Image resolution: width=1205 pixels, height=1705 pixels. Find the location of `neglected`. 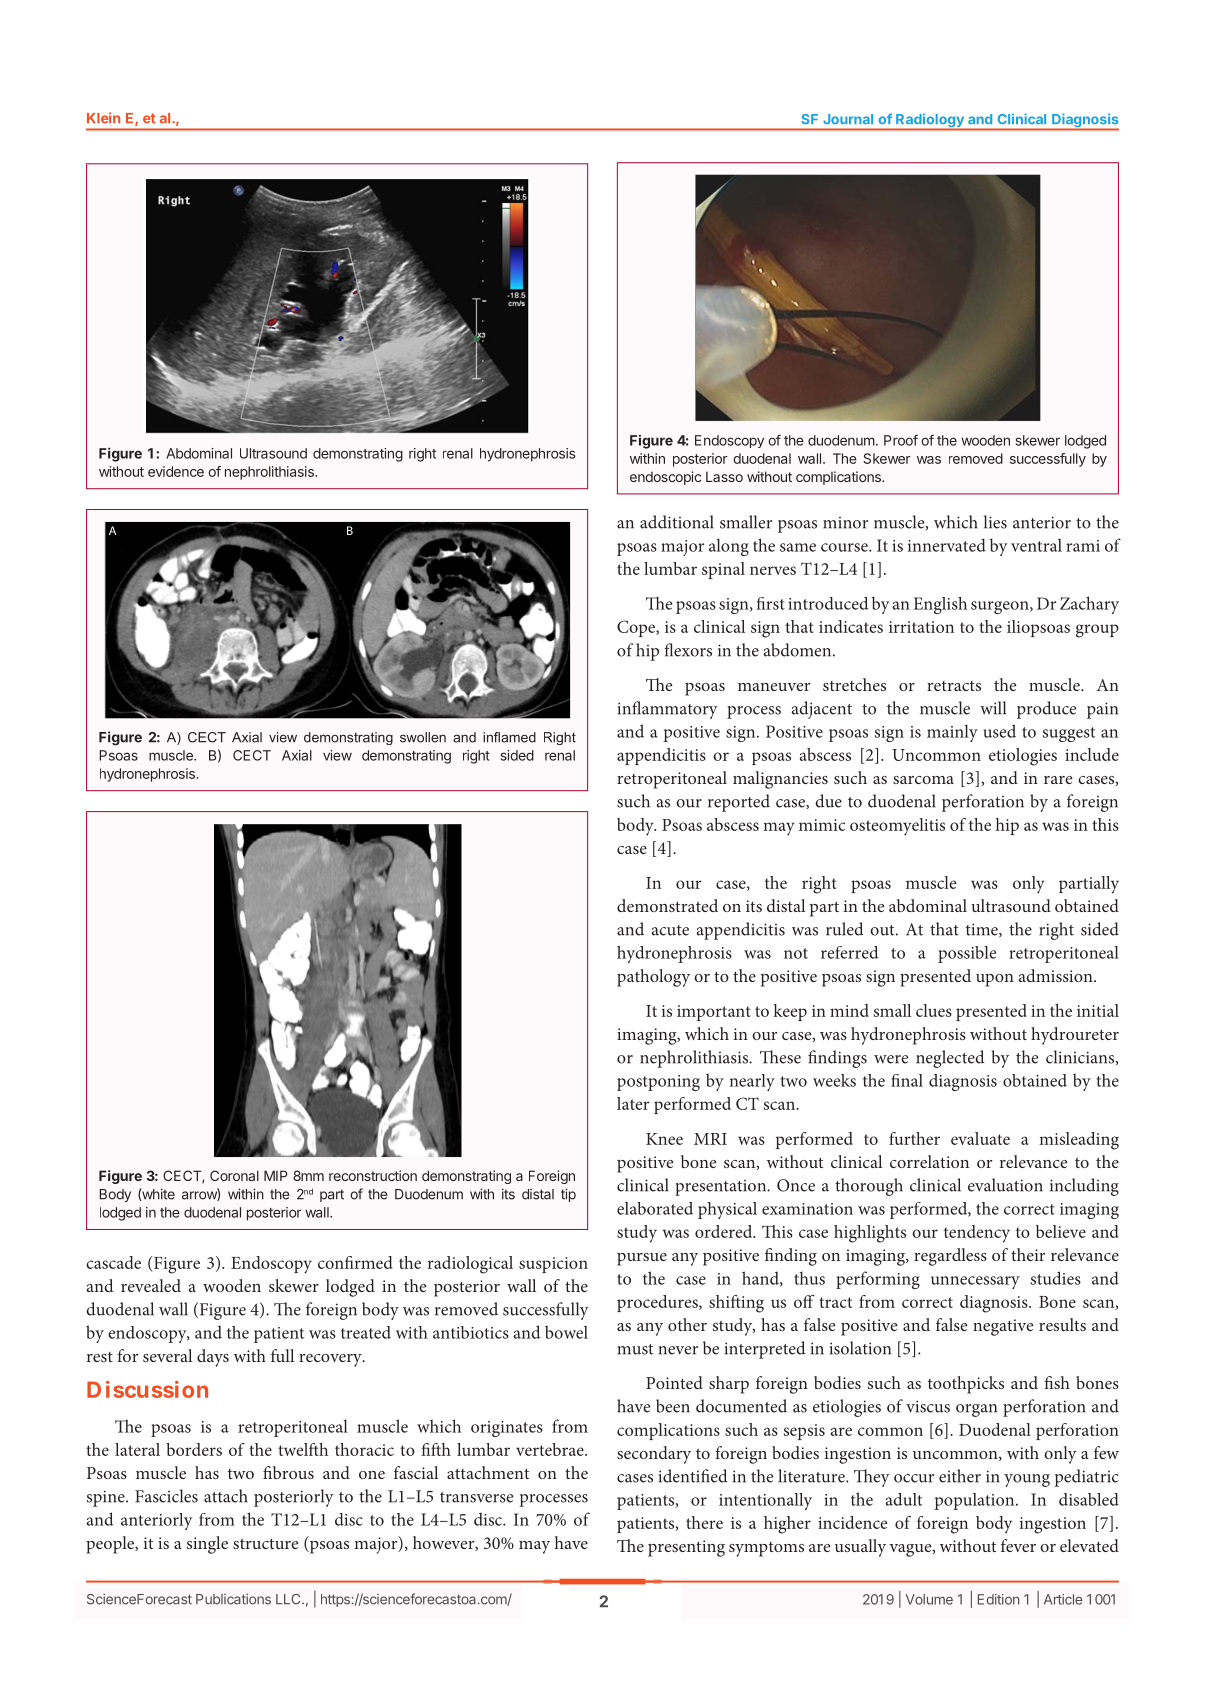

neglected is located at coordinates (950, 1059).
